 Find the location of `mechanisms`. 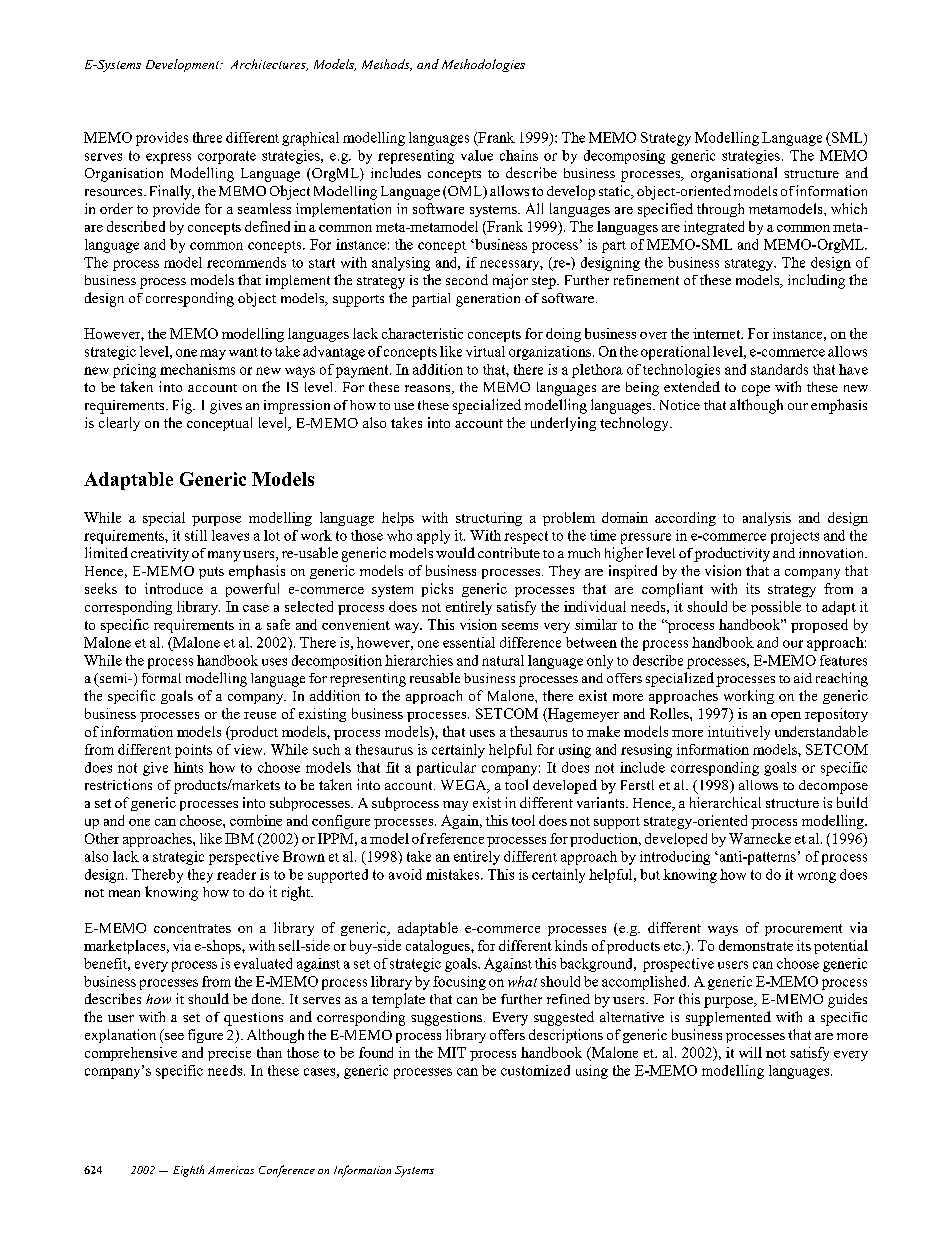

mechanisms is located at coordinates (197, 369).
